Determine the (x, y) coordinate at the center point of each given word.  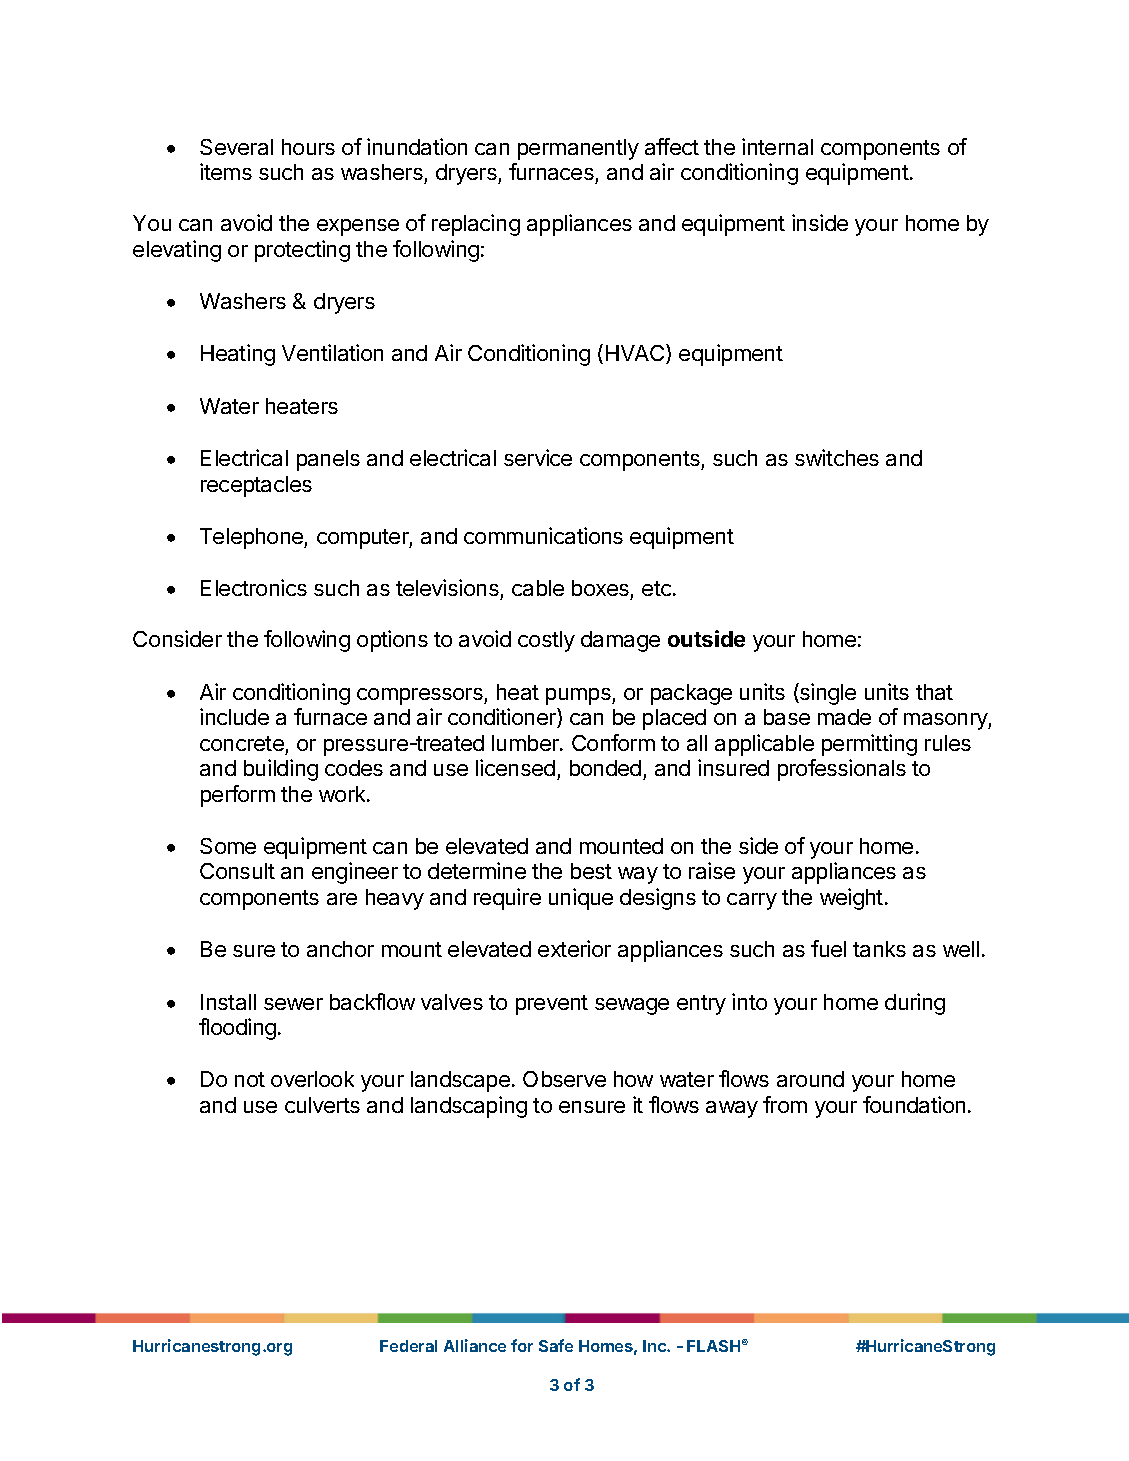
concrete (242, 743)
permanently (578, 149)
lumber (526, 743)
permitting (869, 745)
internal (777, 146)
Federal (408, 1346)
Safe (556, 1345)
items (226, 171)
